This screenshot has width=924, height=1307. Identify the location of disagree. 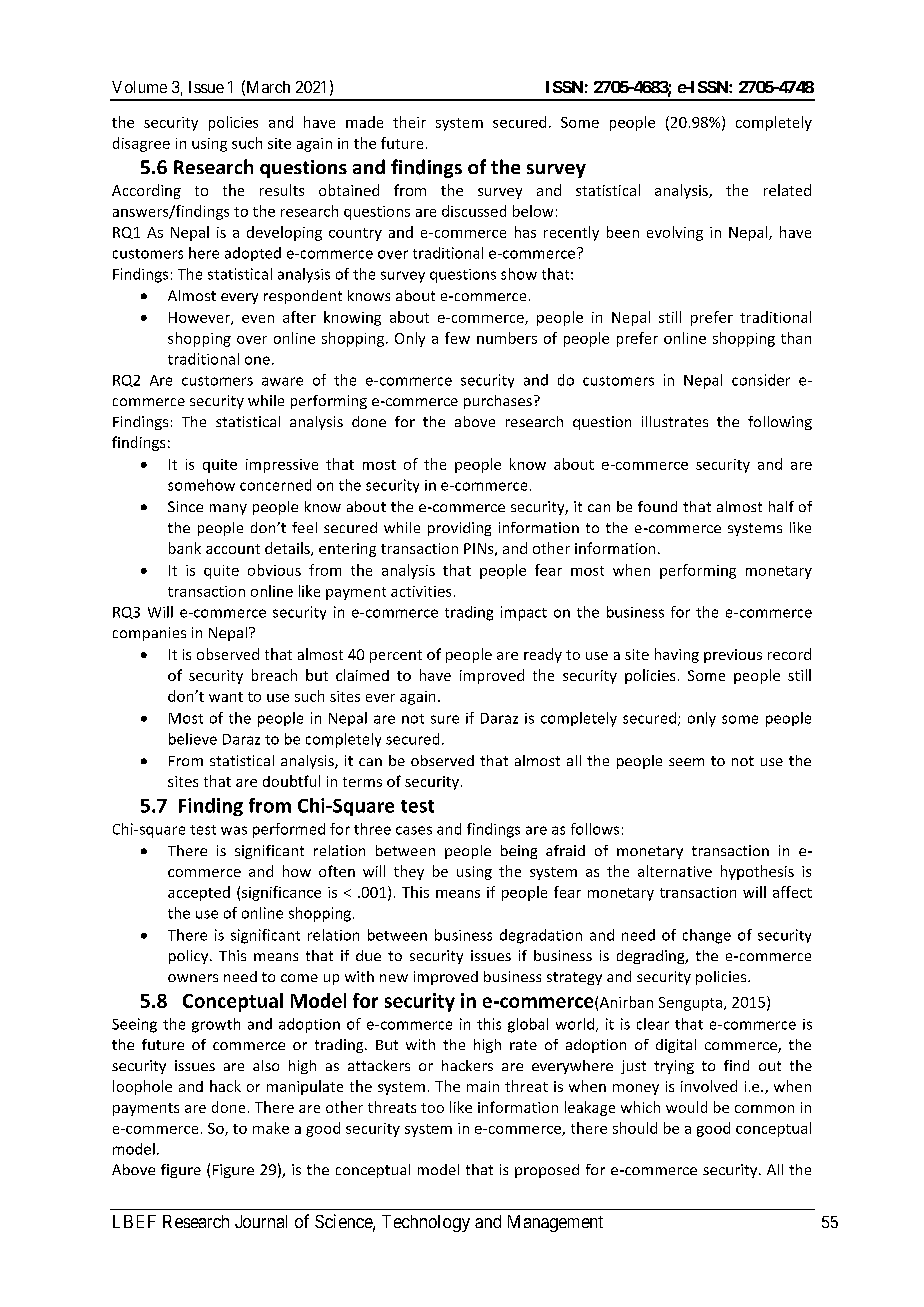
(141, 144).
